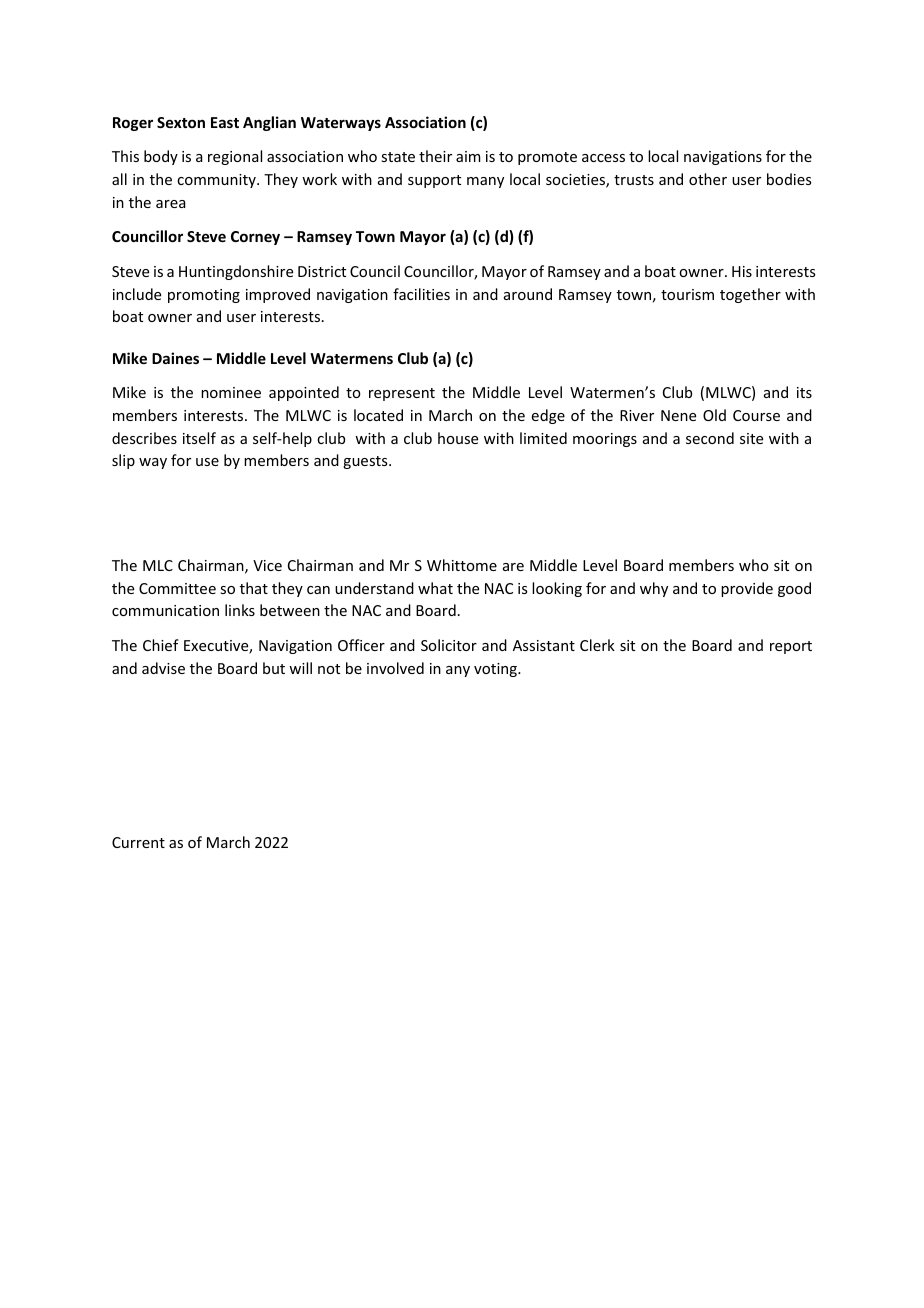 The height and width of the screenshot is (1308, 924). I want to click on regional, so click(235, 157).
